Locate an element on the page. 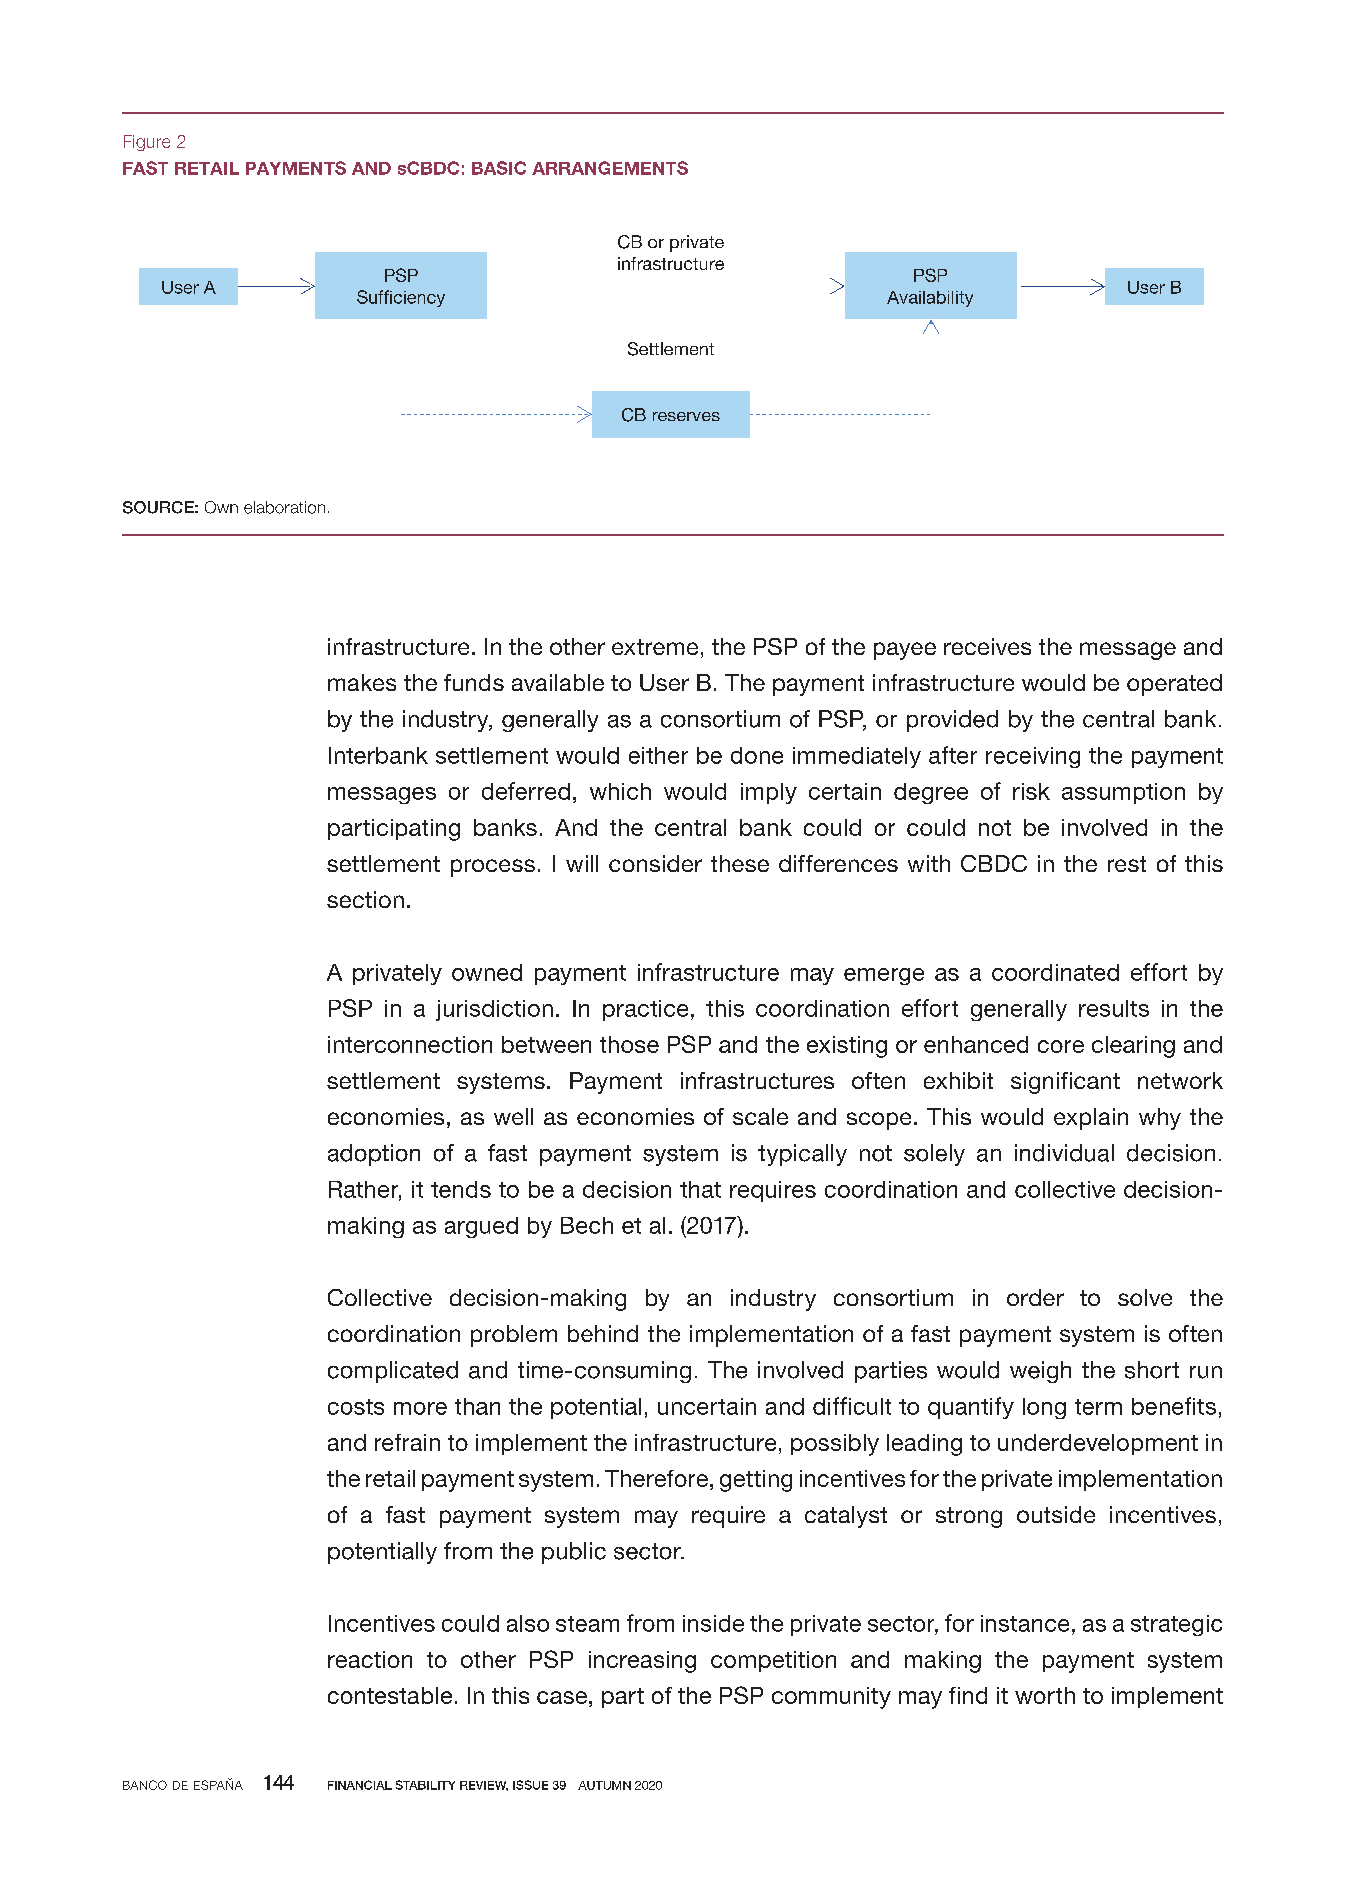 The image size is (1345, 1903). ARRANGEMENTS is located at coordinates (610, 168).
